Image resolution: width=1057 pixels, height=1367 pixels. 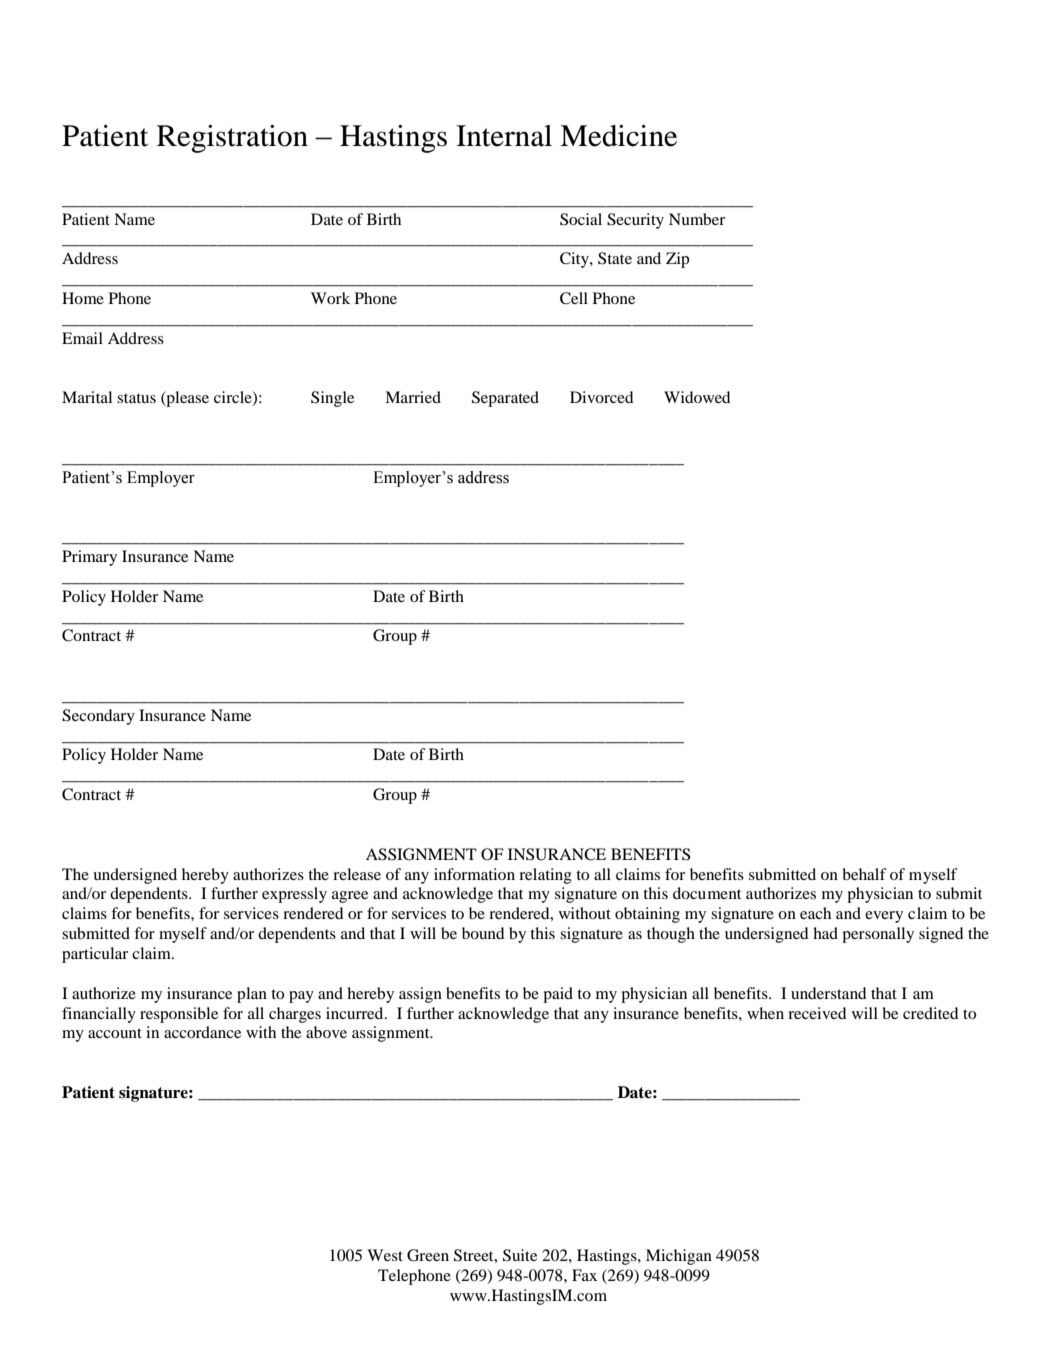 I want to click on information, so click(x=474, y=874).
